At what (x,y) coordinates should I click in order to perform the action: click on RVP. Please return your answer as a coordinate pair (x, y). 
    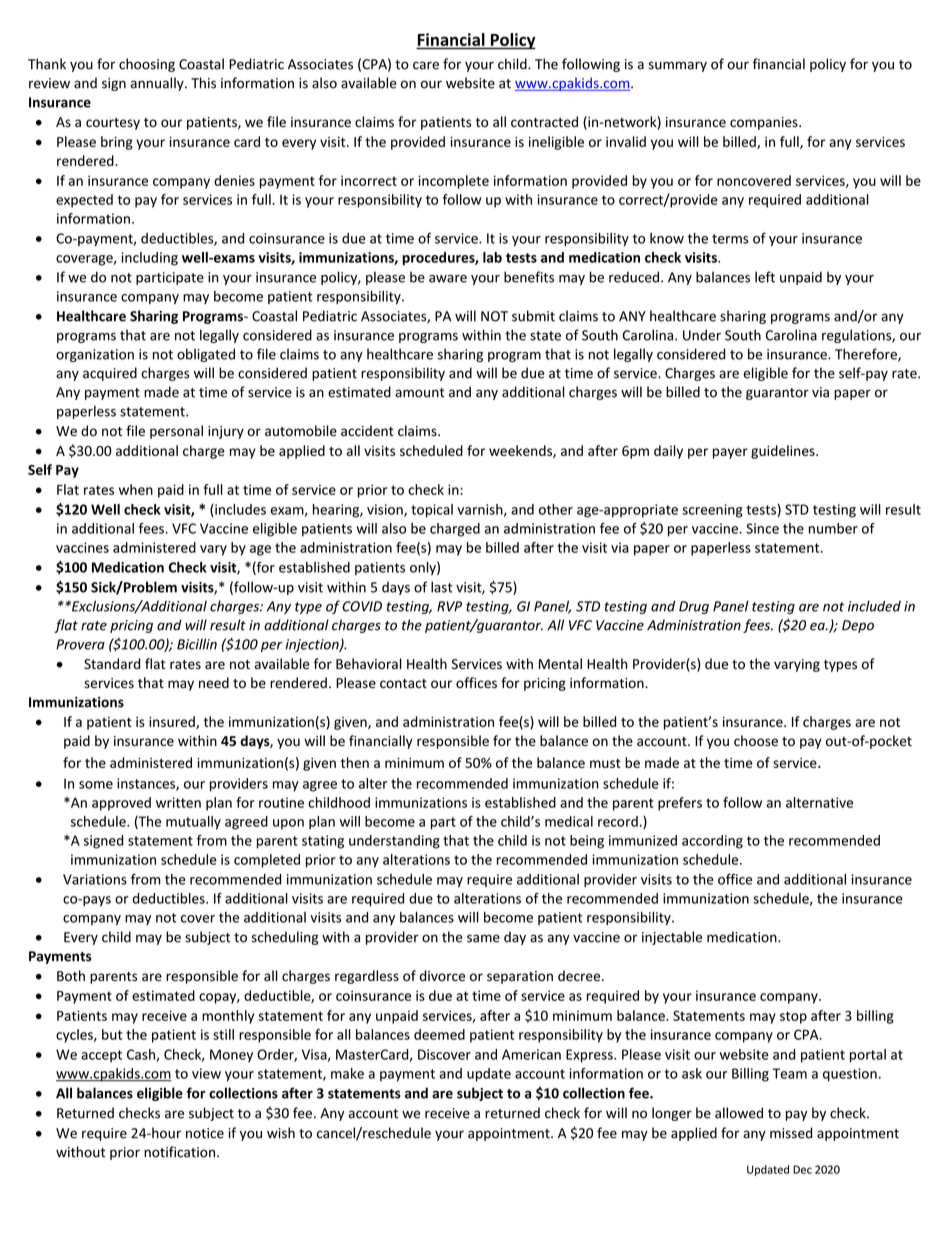
    Looking at the image, I should click on (449, 606).
